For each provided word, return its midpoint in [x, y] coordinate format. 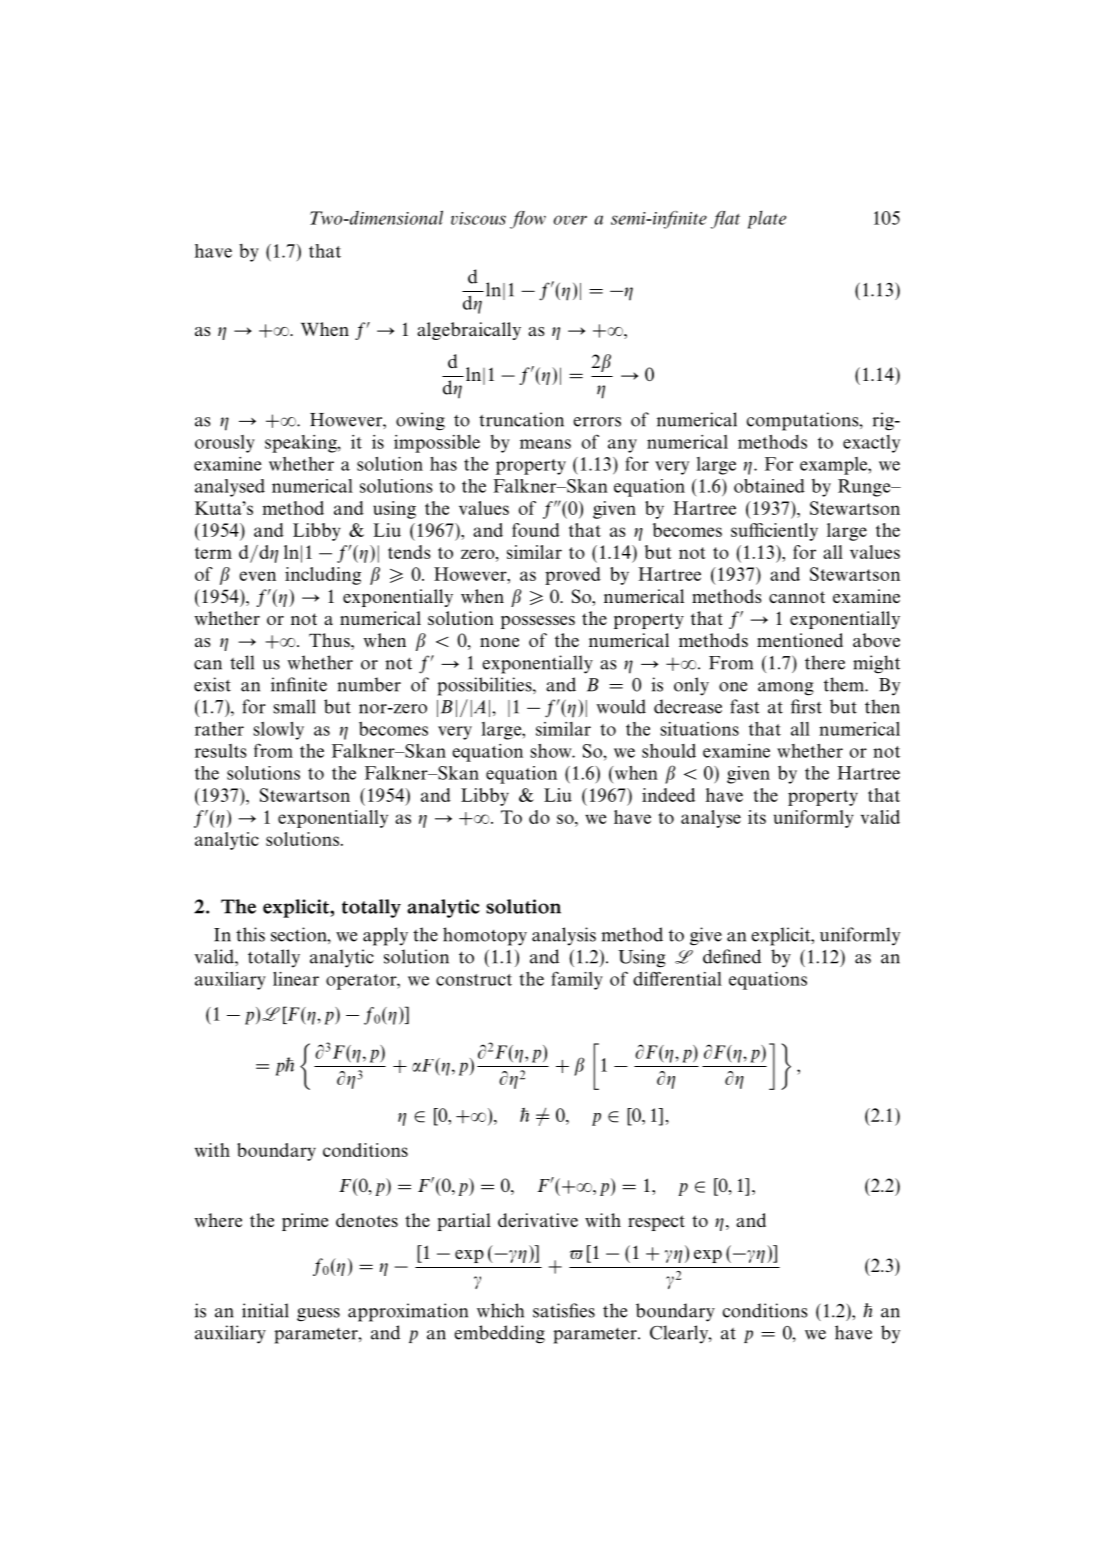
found [536, 530]
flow [528, 220]
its [757, 817]
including [323, 576]
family [577, 980]
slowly [278, 731]
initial [265, 1310]
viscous [478, 218]
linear [296, 979]
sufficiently [774, 532]
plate [767, 219]
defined [732, 956]
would [621, 706]
